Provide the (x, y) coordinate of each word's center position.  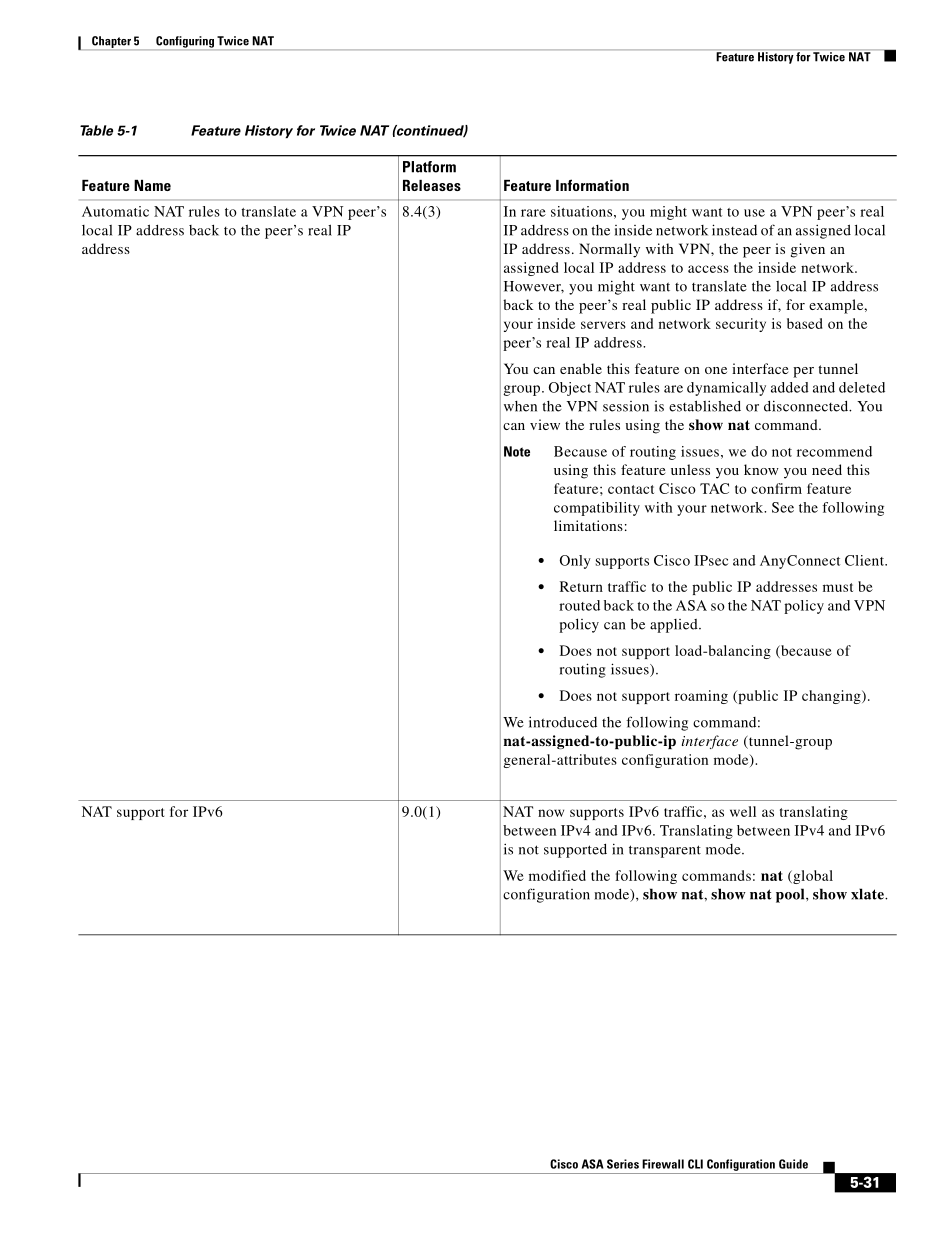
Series (623, 1164)
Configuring (185, 43)
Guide (793, 1164)
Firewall (663, 1164)
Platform (429, 167)
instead (734, 230)
